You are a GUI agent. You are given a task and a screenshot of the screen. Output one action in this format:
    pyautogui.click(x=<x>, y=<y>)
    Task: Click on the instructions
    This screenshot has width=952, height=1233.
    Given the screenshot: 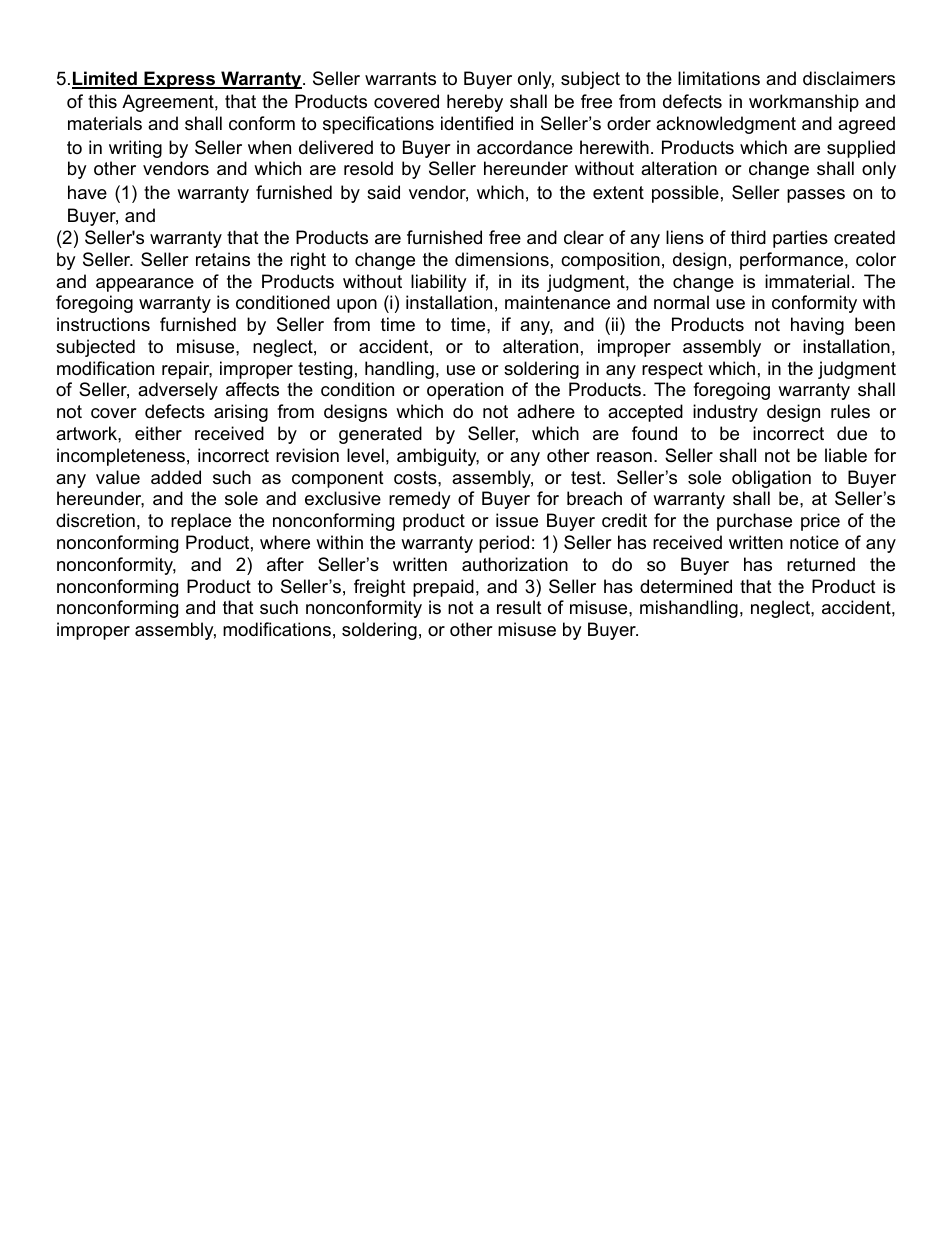 What is the action you would take?
    pyautogui.click(x=103, y=324)
